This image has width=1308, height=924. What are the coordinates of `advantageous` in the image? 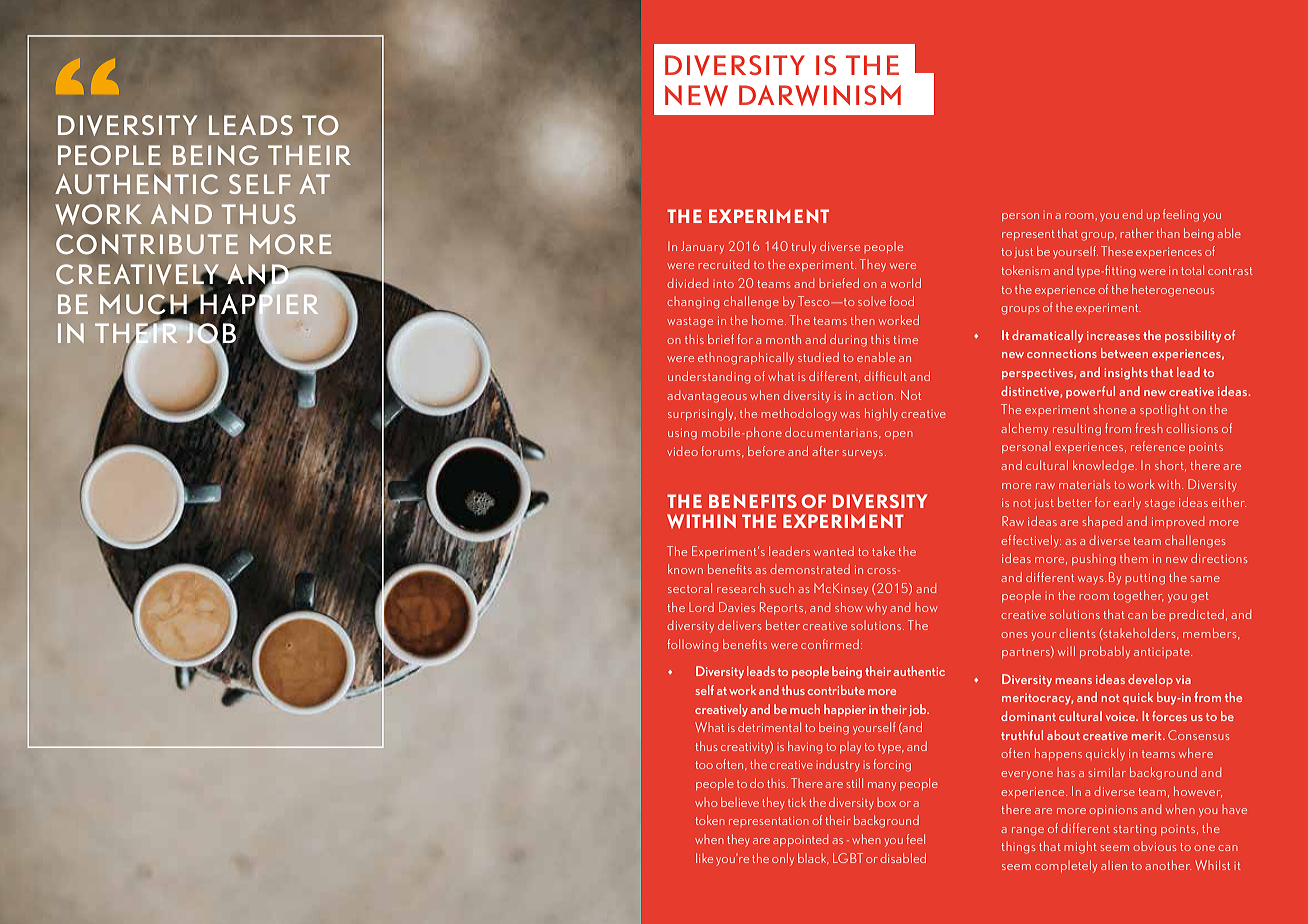 It's located at (707, 396).
